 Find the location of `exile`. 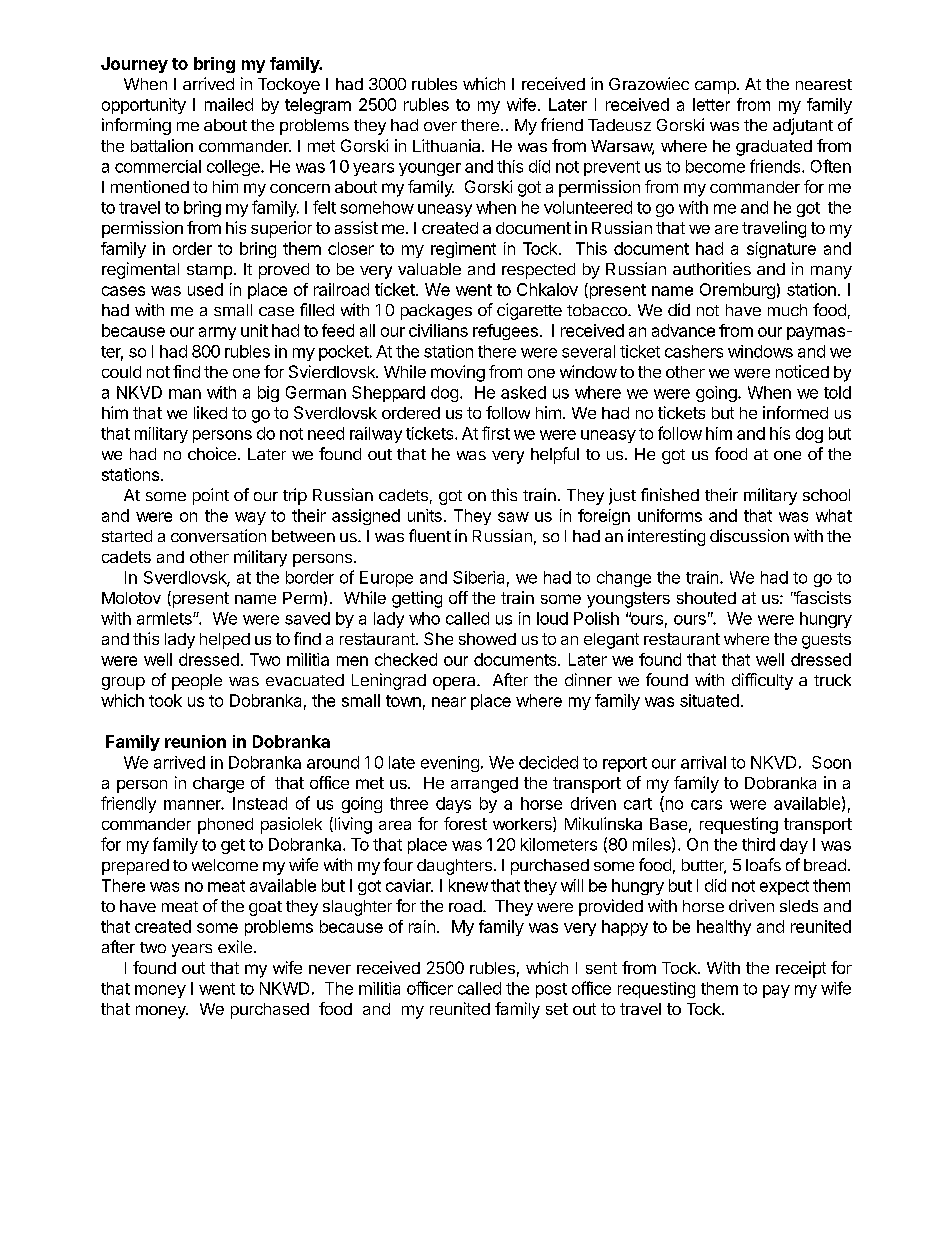

exile is located at coordinates (235, 946).
